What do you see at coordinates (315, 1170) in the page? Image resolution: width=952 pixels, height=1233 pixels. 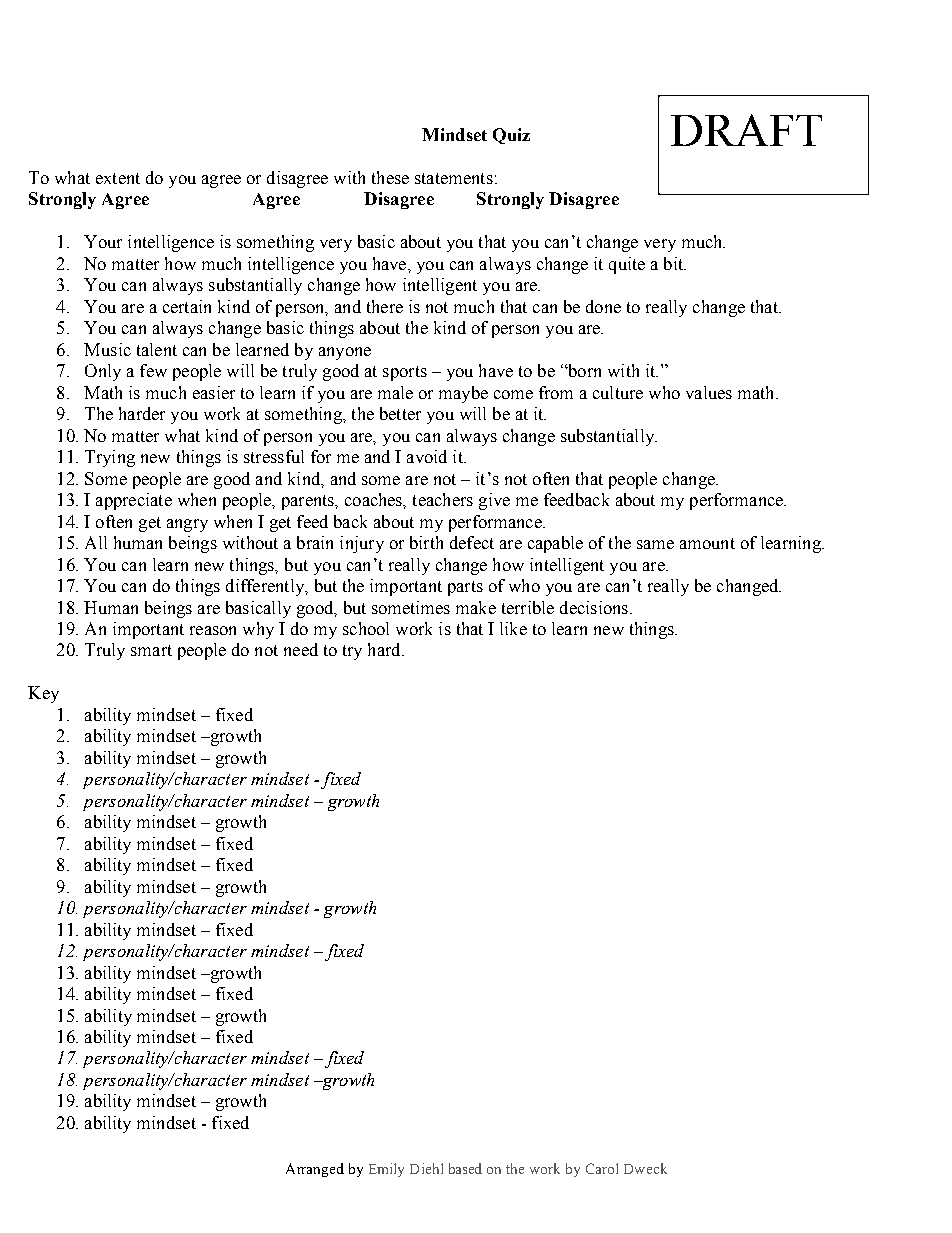 I see `Arranged` at bounding box center [315, 1170].
